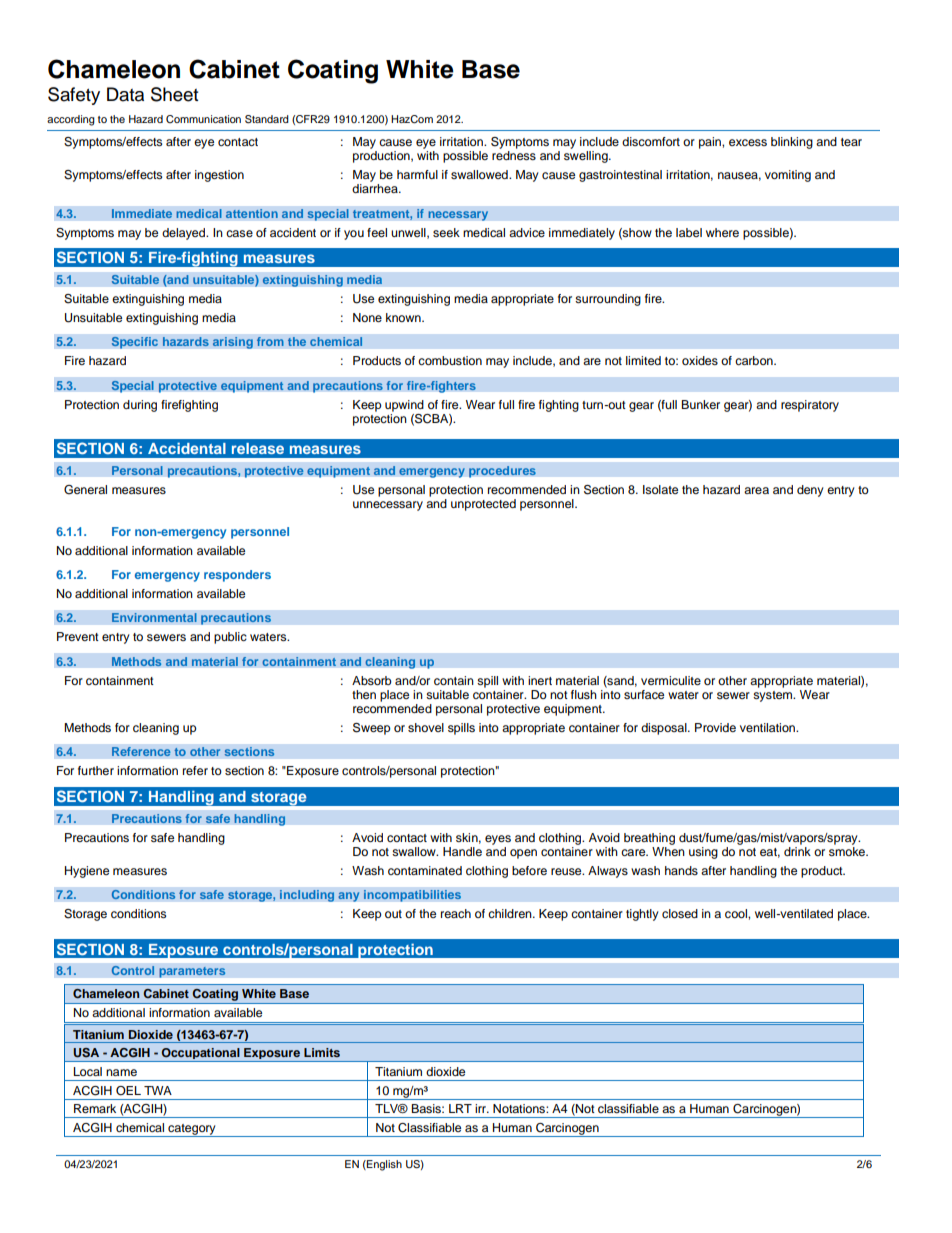 The height and width of the screenshot is (1233, 952). Describe the element at coordinates (460, 1108) in the screenshot. I see `LRT` at that location.
